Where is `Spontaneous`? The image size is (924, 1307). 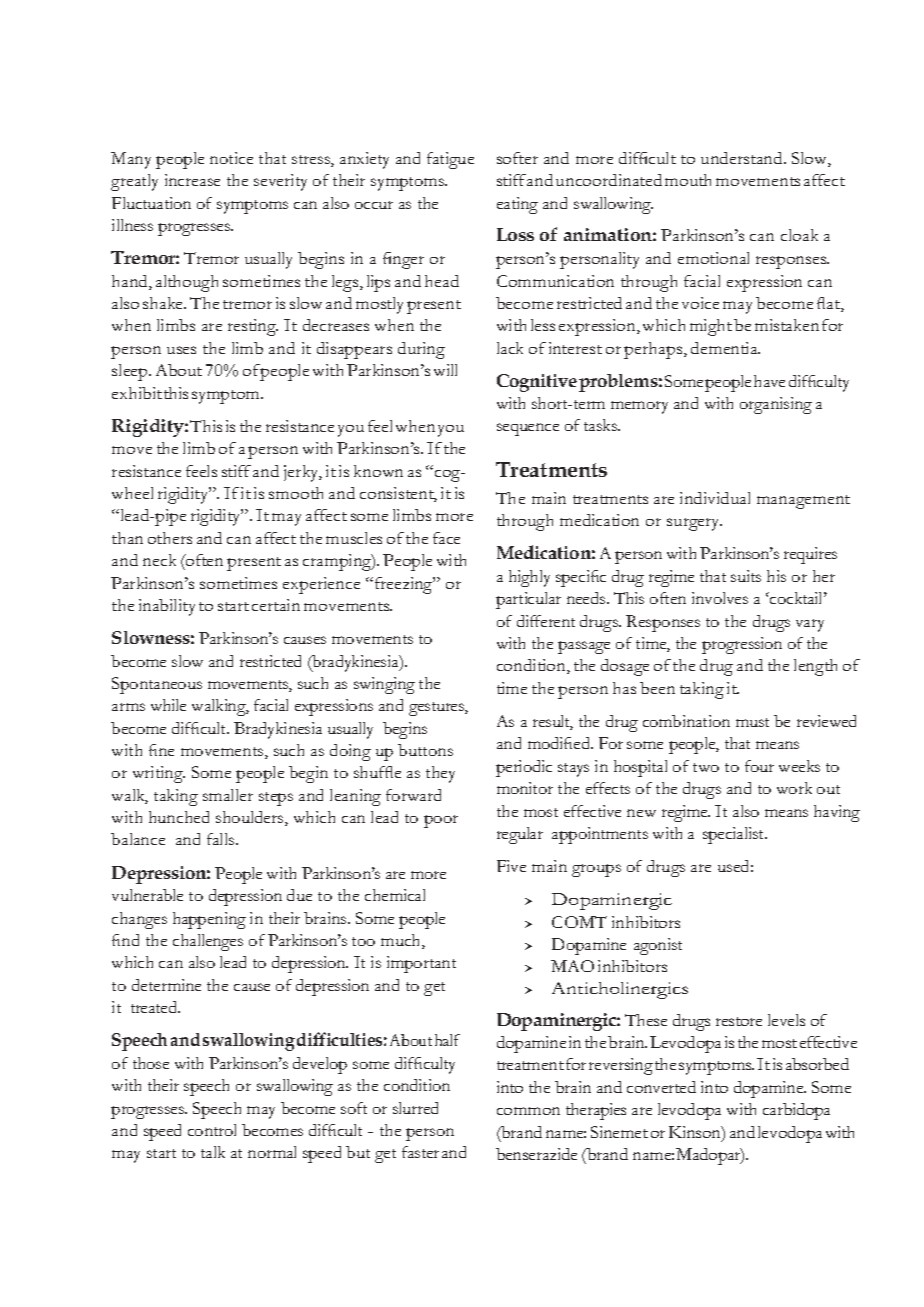
Spontaneous is located at coordinates (157, 685).
